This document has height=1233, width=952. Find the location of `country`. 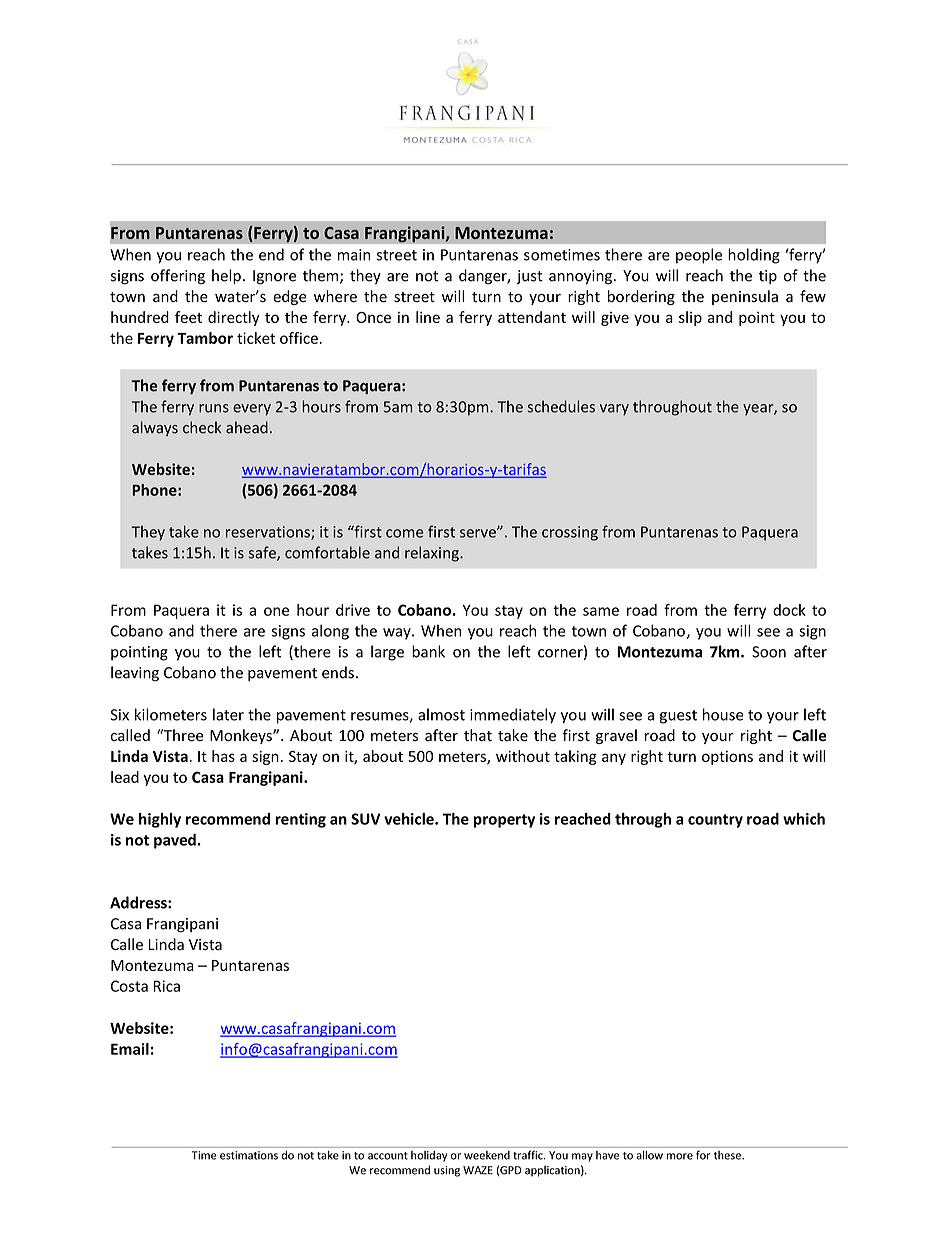

country is located at coordinates (715, 821).
